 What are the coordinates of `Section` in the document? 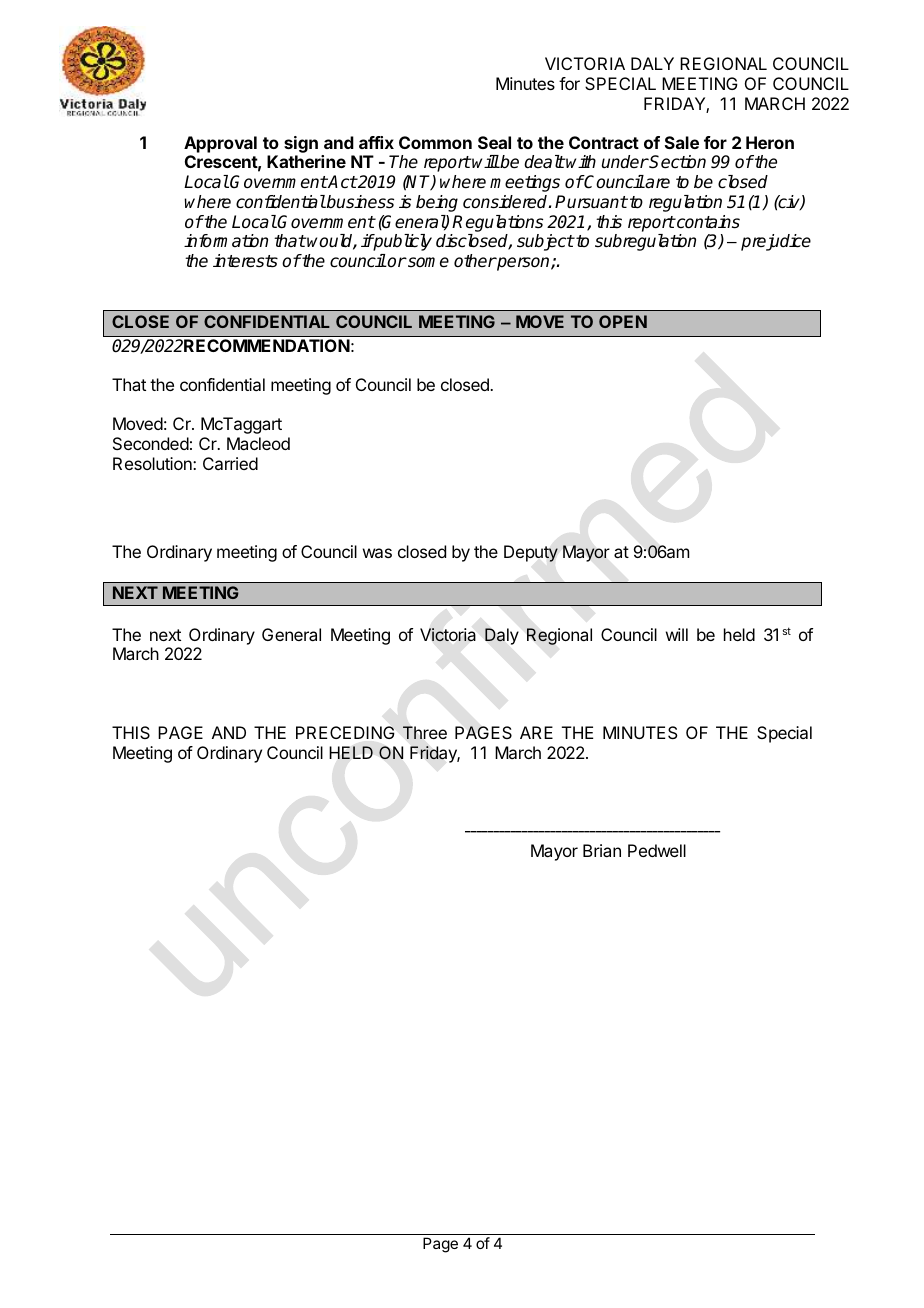 It's located at (677, 162).
